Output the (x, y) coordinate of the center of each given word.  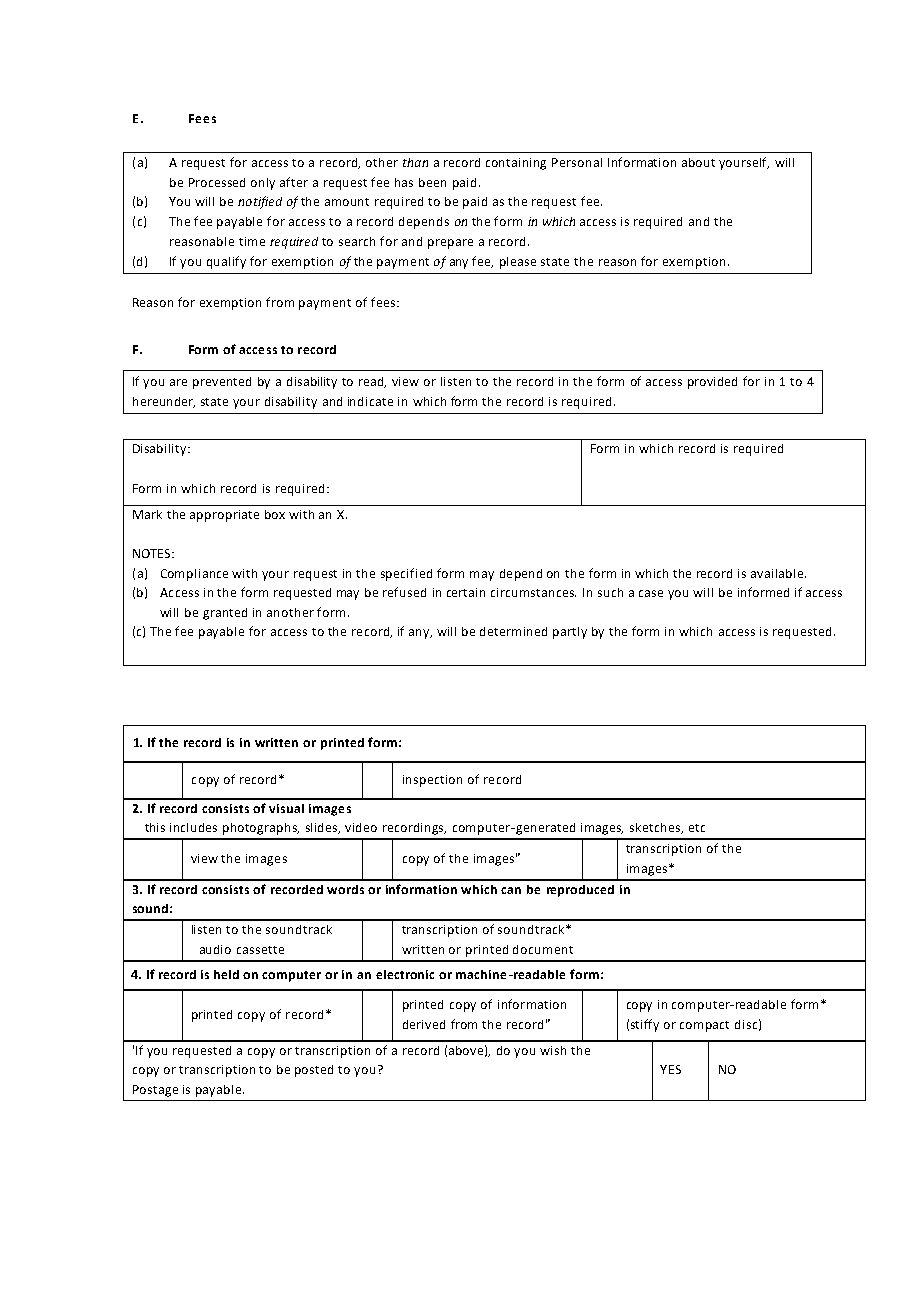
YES (670, 1069)
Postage (155, 1091)
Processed (217, 182)
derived (424, 1024)
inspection (432, 781)
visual (286, 808)
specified (406, 574)
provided (712, 383)
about (698, 162)
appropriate (224, 516)
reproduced (580, 891)
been (432, 182)
